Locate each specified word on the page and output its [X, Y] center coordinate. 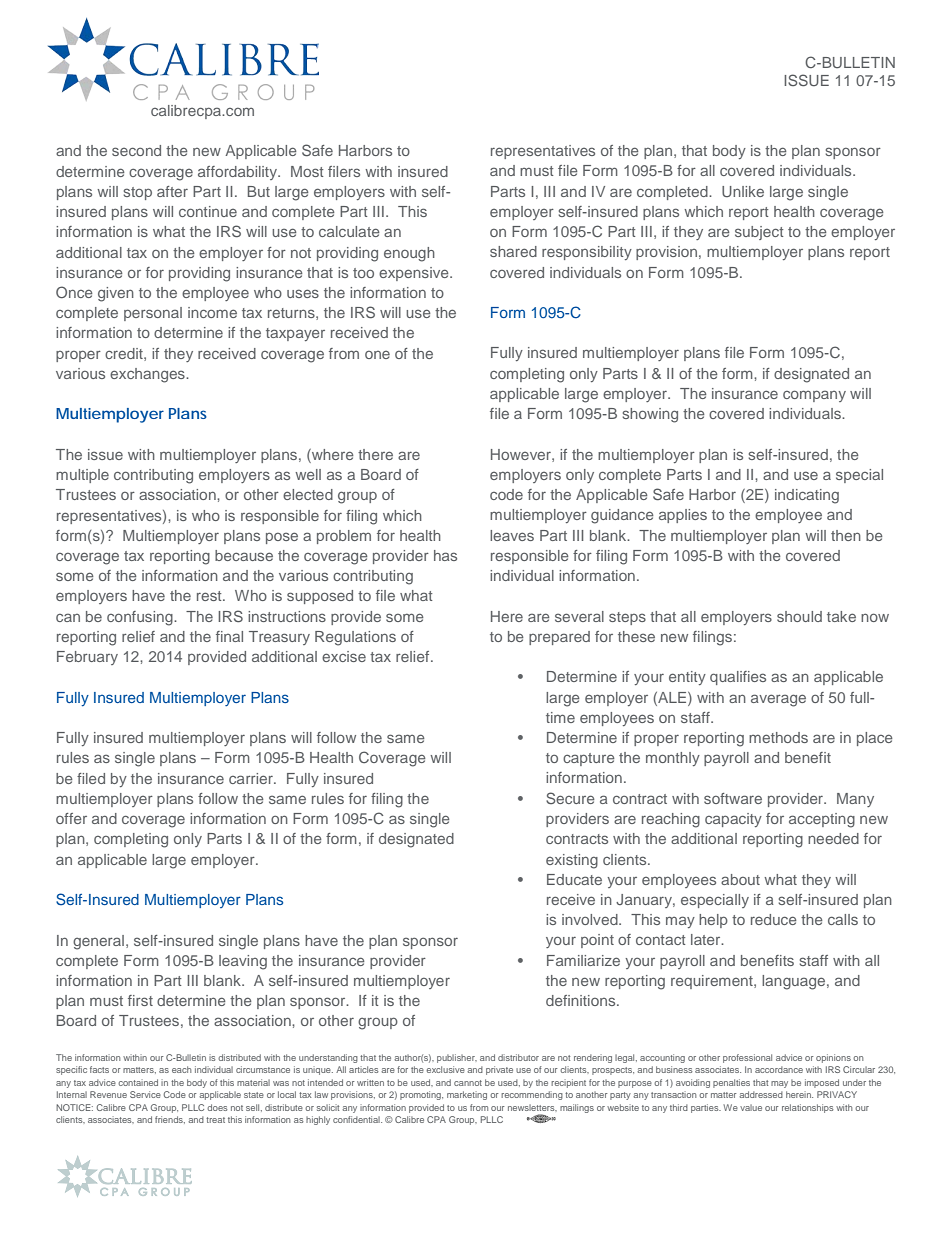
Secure [570, 798]
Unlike [743, 191]
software [733, 798]
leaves [512, 535]
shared [513, 251]
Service [145, 1094]
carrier [252, 778]
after [172, 191]
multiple [82, 476]
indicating [807, 496]
